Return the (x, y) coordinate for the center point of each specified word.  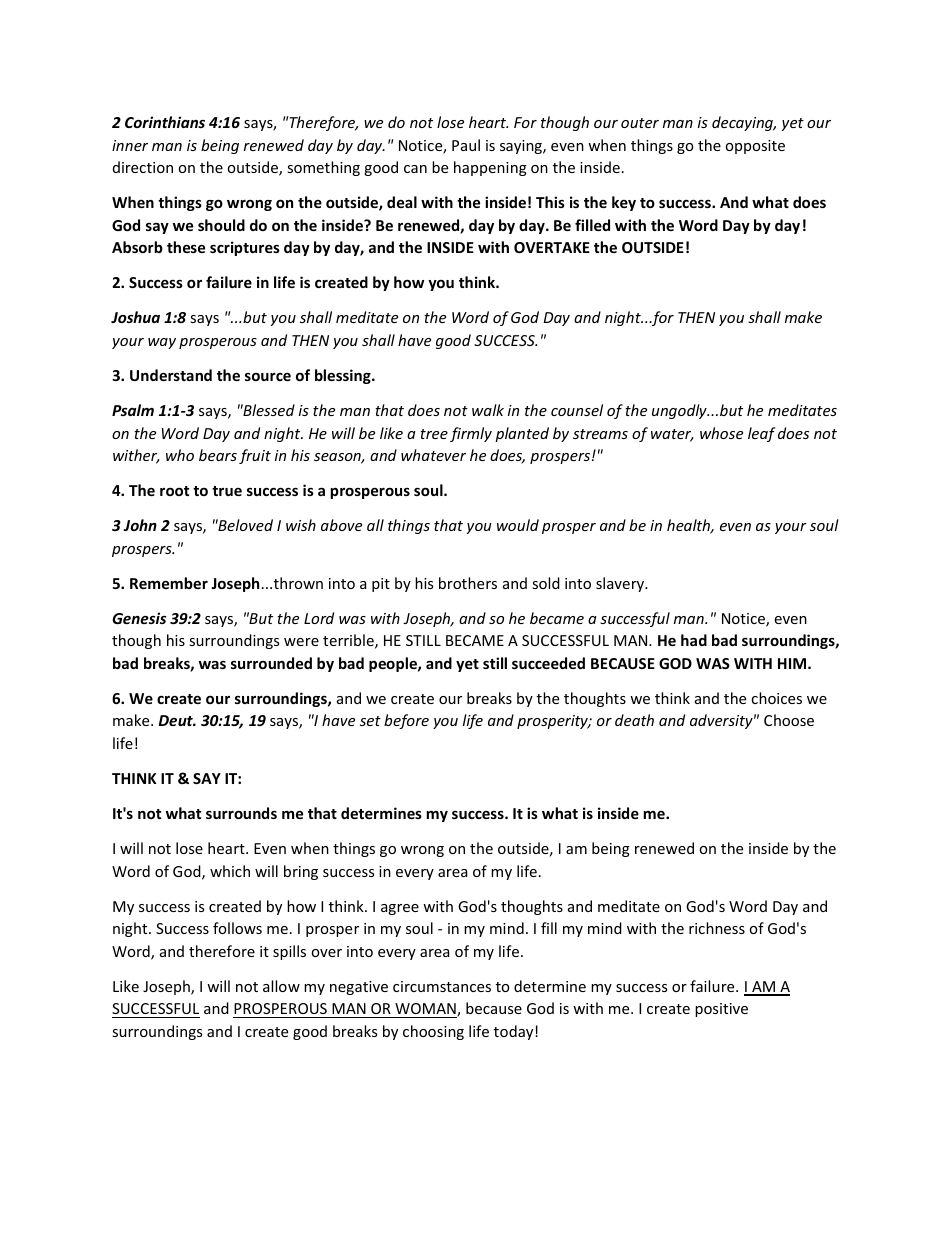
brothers (468, 583)
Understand (171, 375)
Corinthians (165, 122)
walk (488, 410)
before (406, 721)
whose (721, 433)
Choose (789, 720)
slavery (621, 584)
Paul (466, 145)
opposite (755, 147)
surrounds (241, 813)
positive (721, 1010)
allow (281, 986)
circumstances (442, 986)
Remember (169, 583)
